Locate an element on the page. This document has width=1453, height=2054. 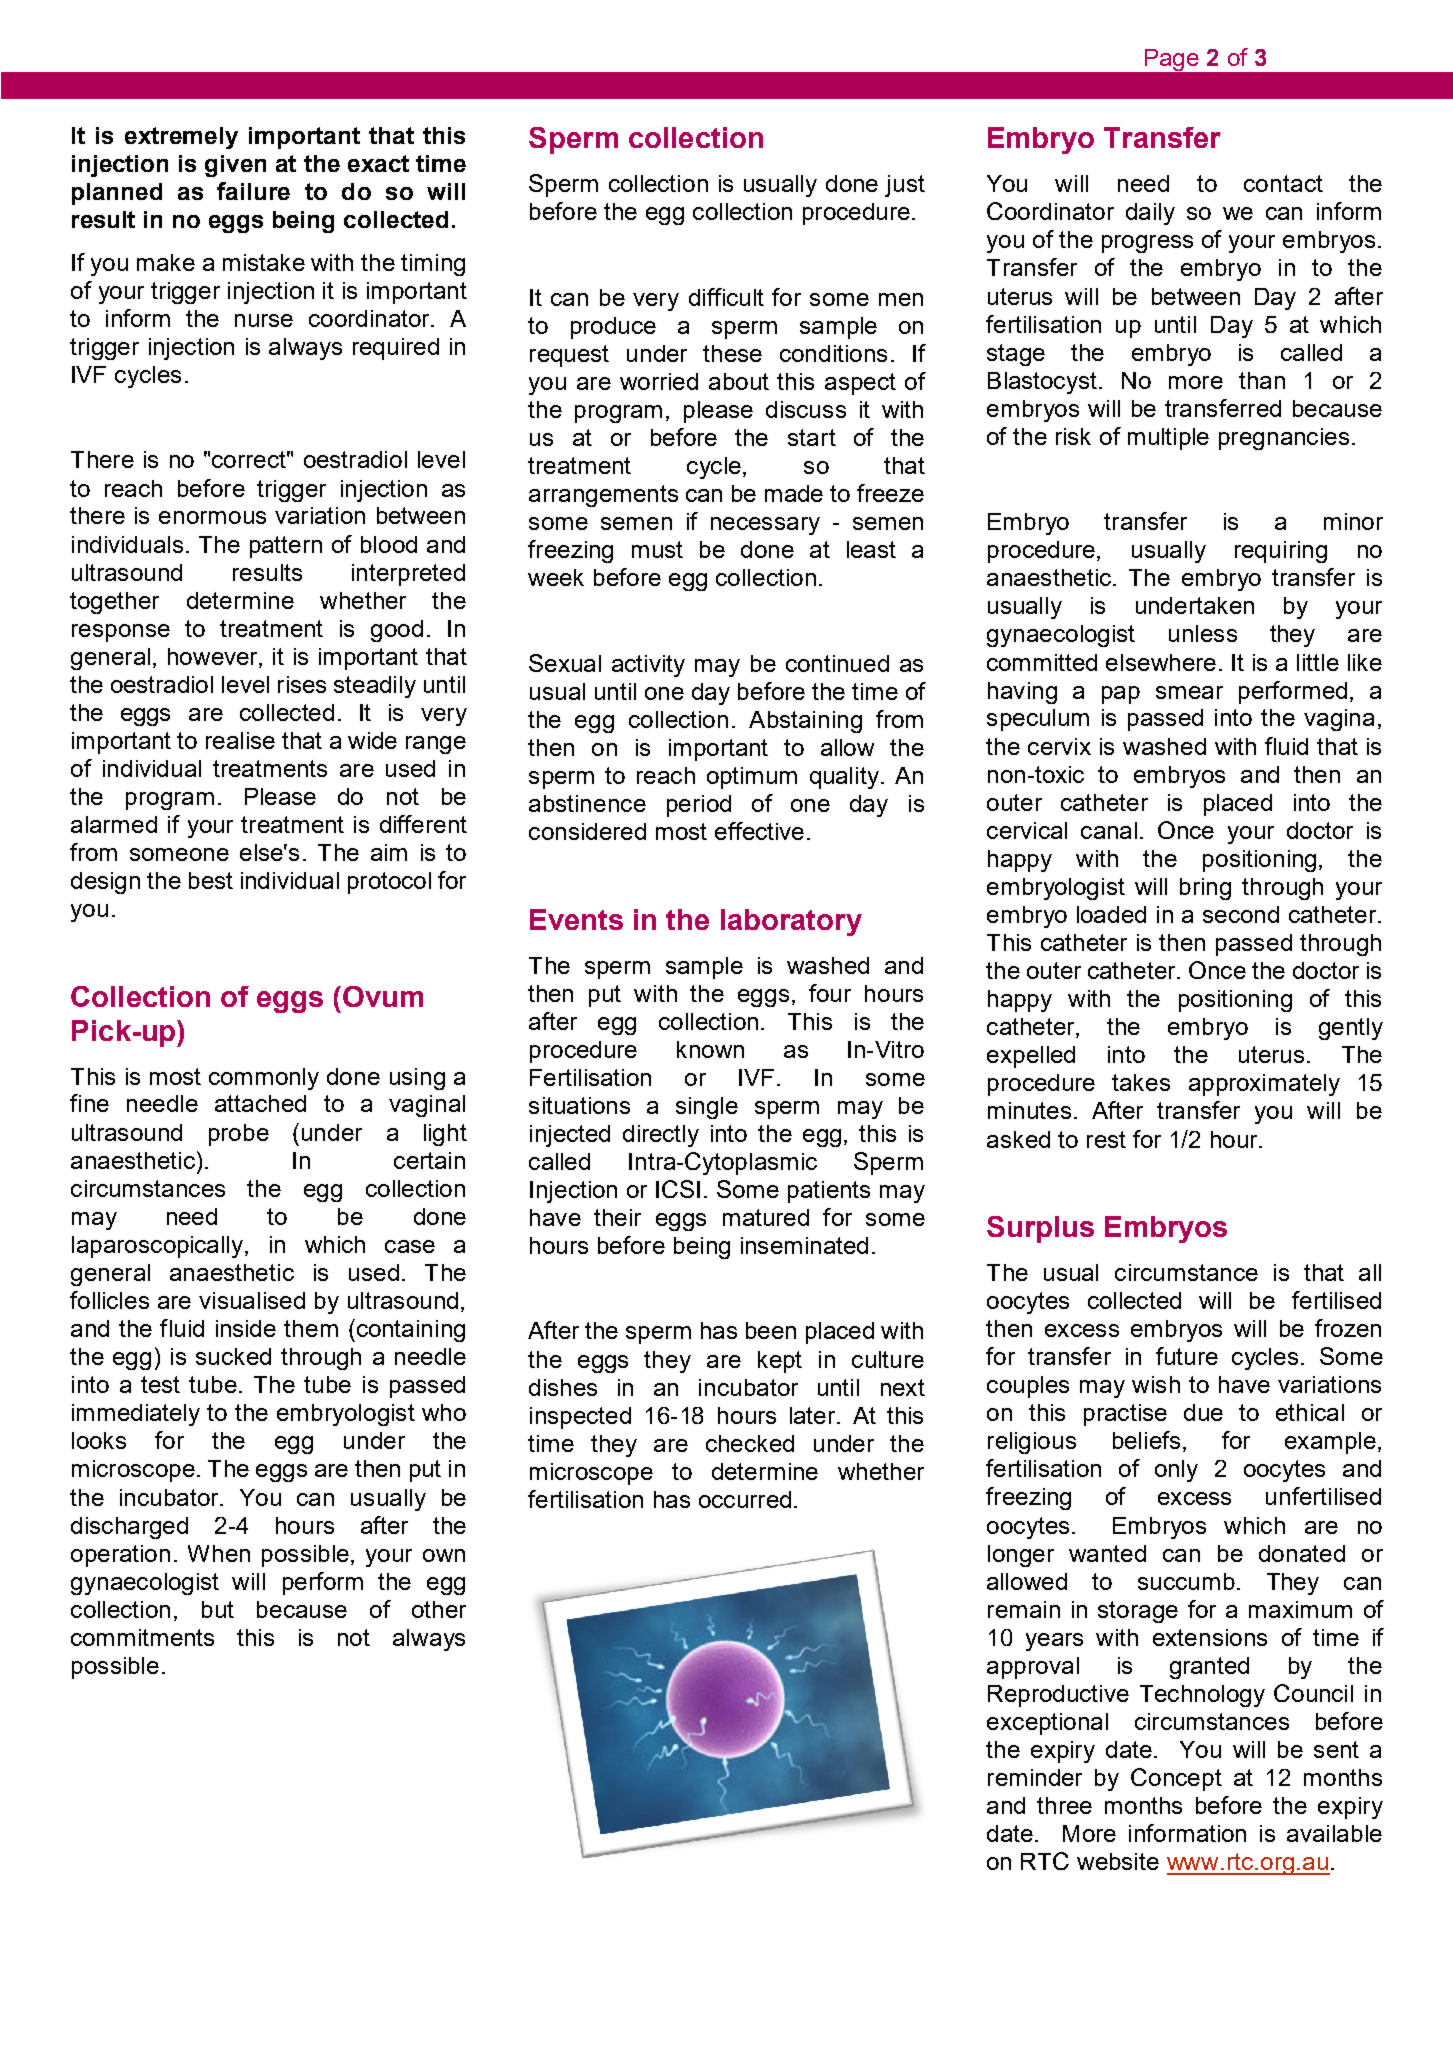
daily is located at coordinates (1150, 214).
